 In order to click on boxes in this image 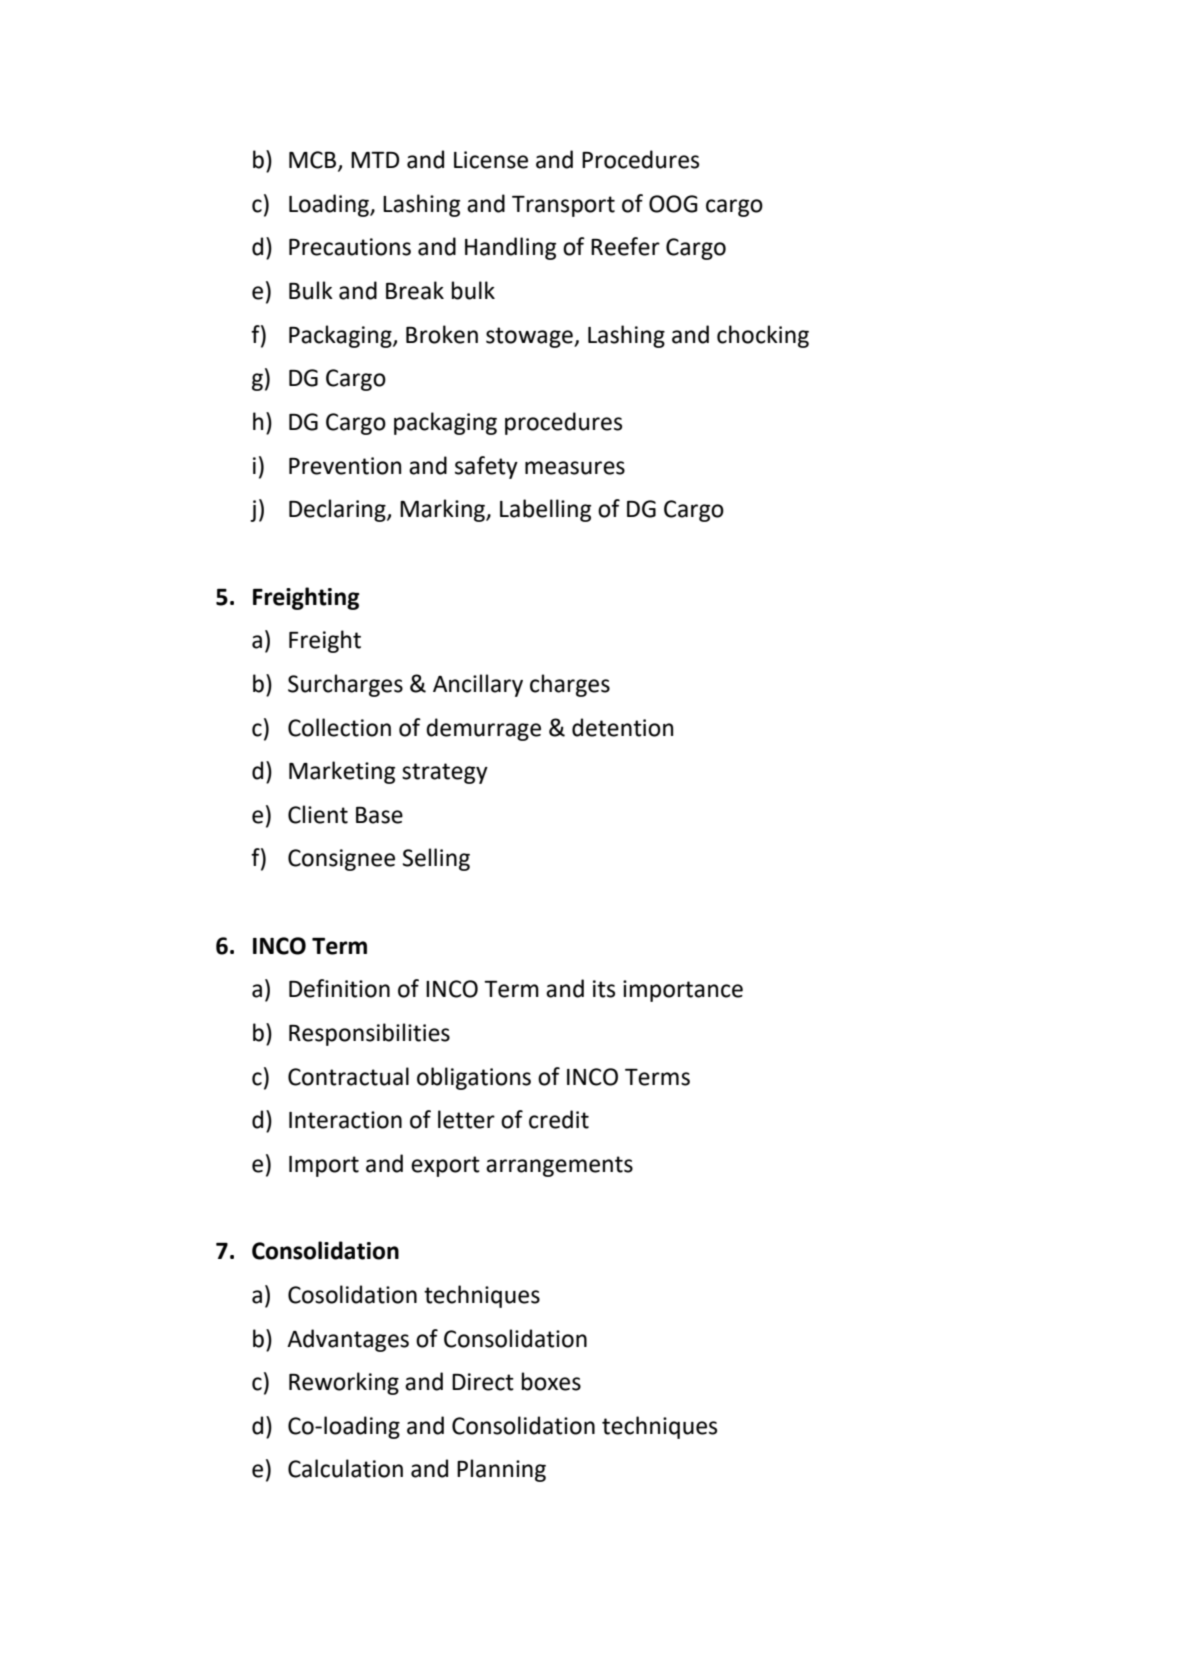, I will do `click(551, 1381)`.
